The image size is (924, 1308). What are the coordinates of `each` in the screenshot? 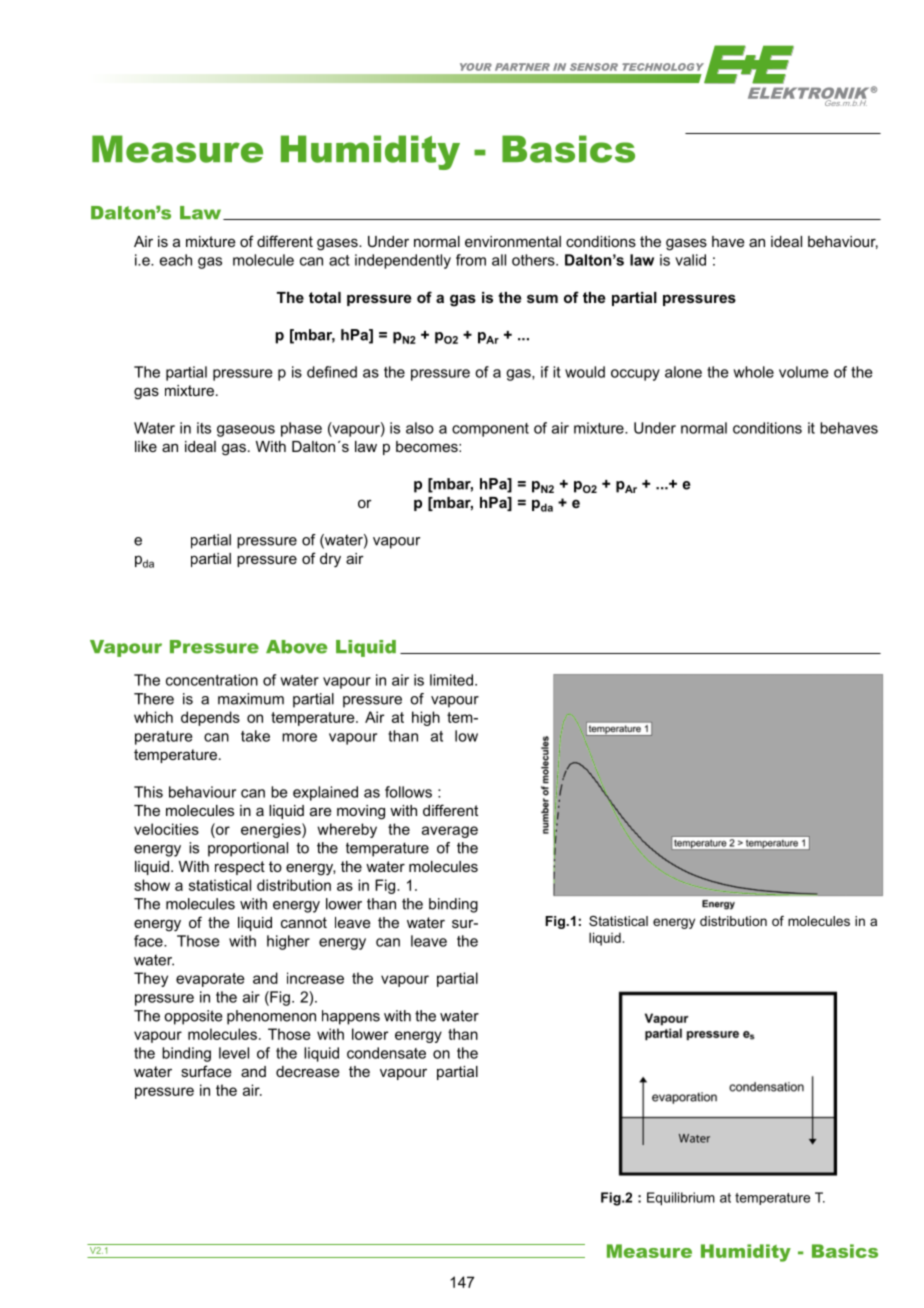 It's located at (176, 260).
